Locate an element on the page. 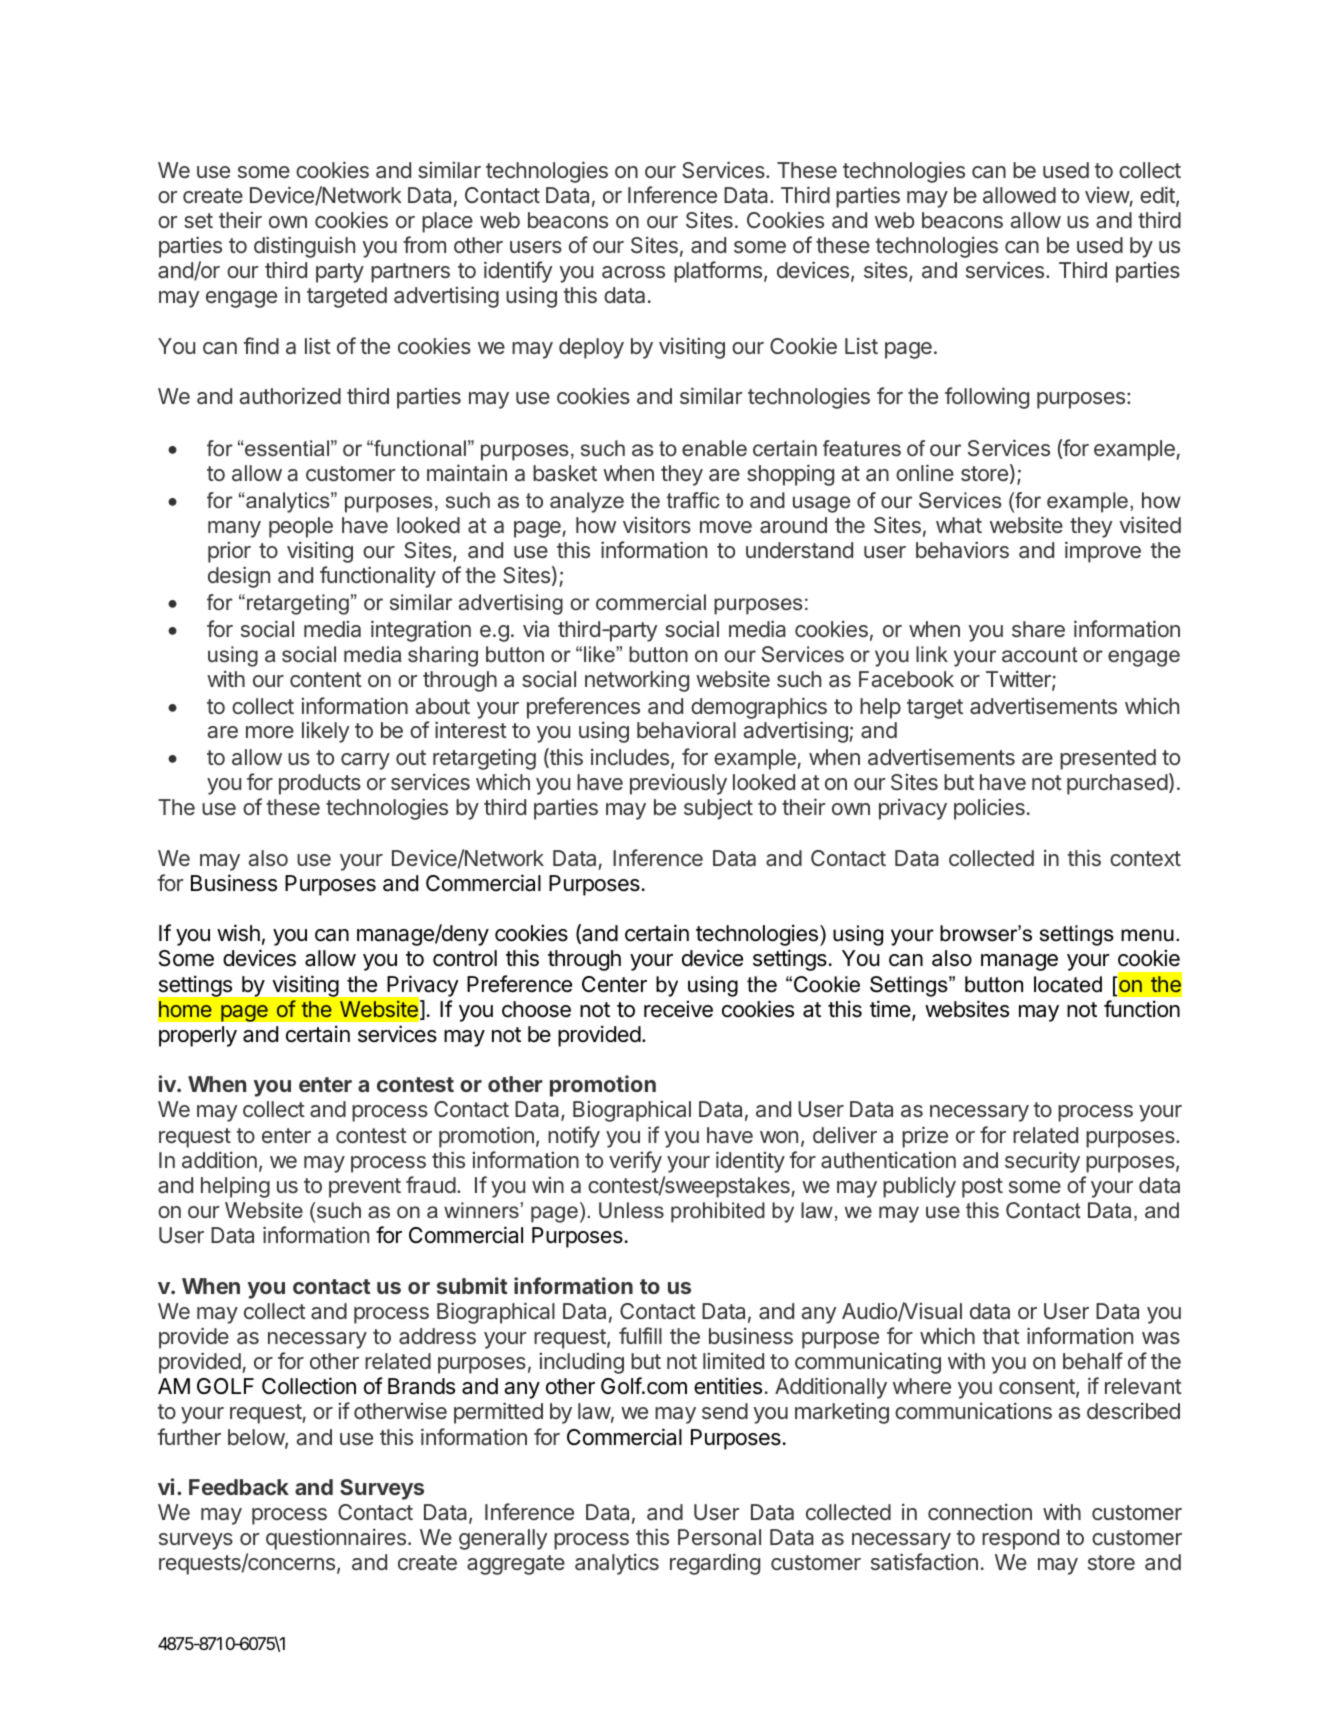 This page has width=1339, height=1733. distinguish is located at coordinates (304, 247).
